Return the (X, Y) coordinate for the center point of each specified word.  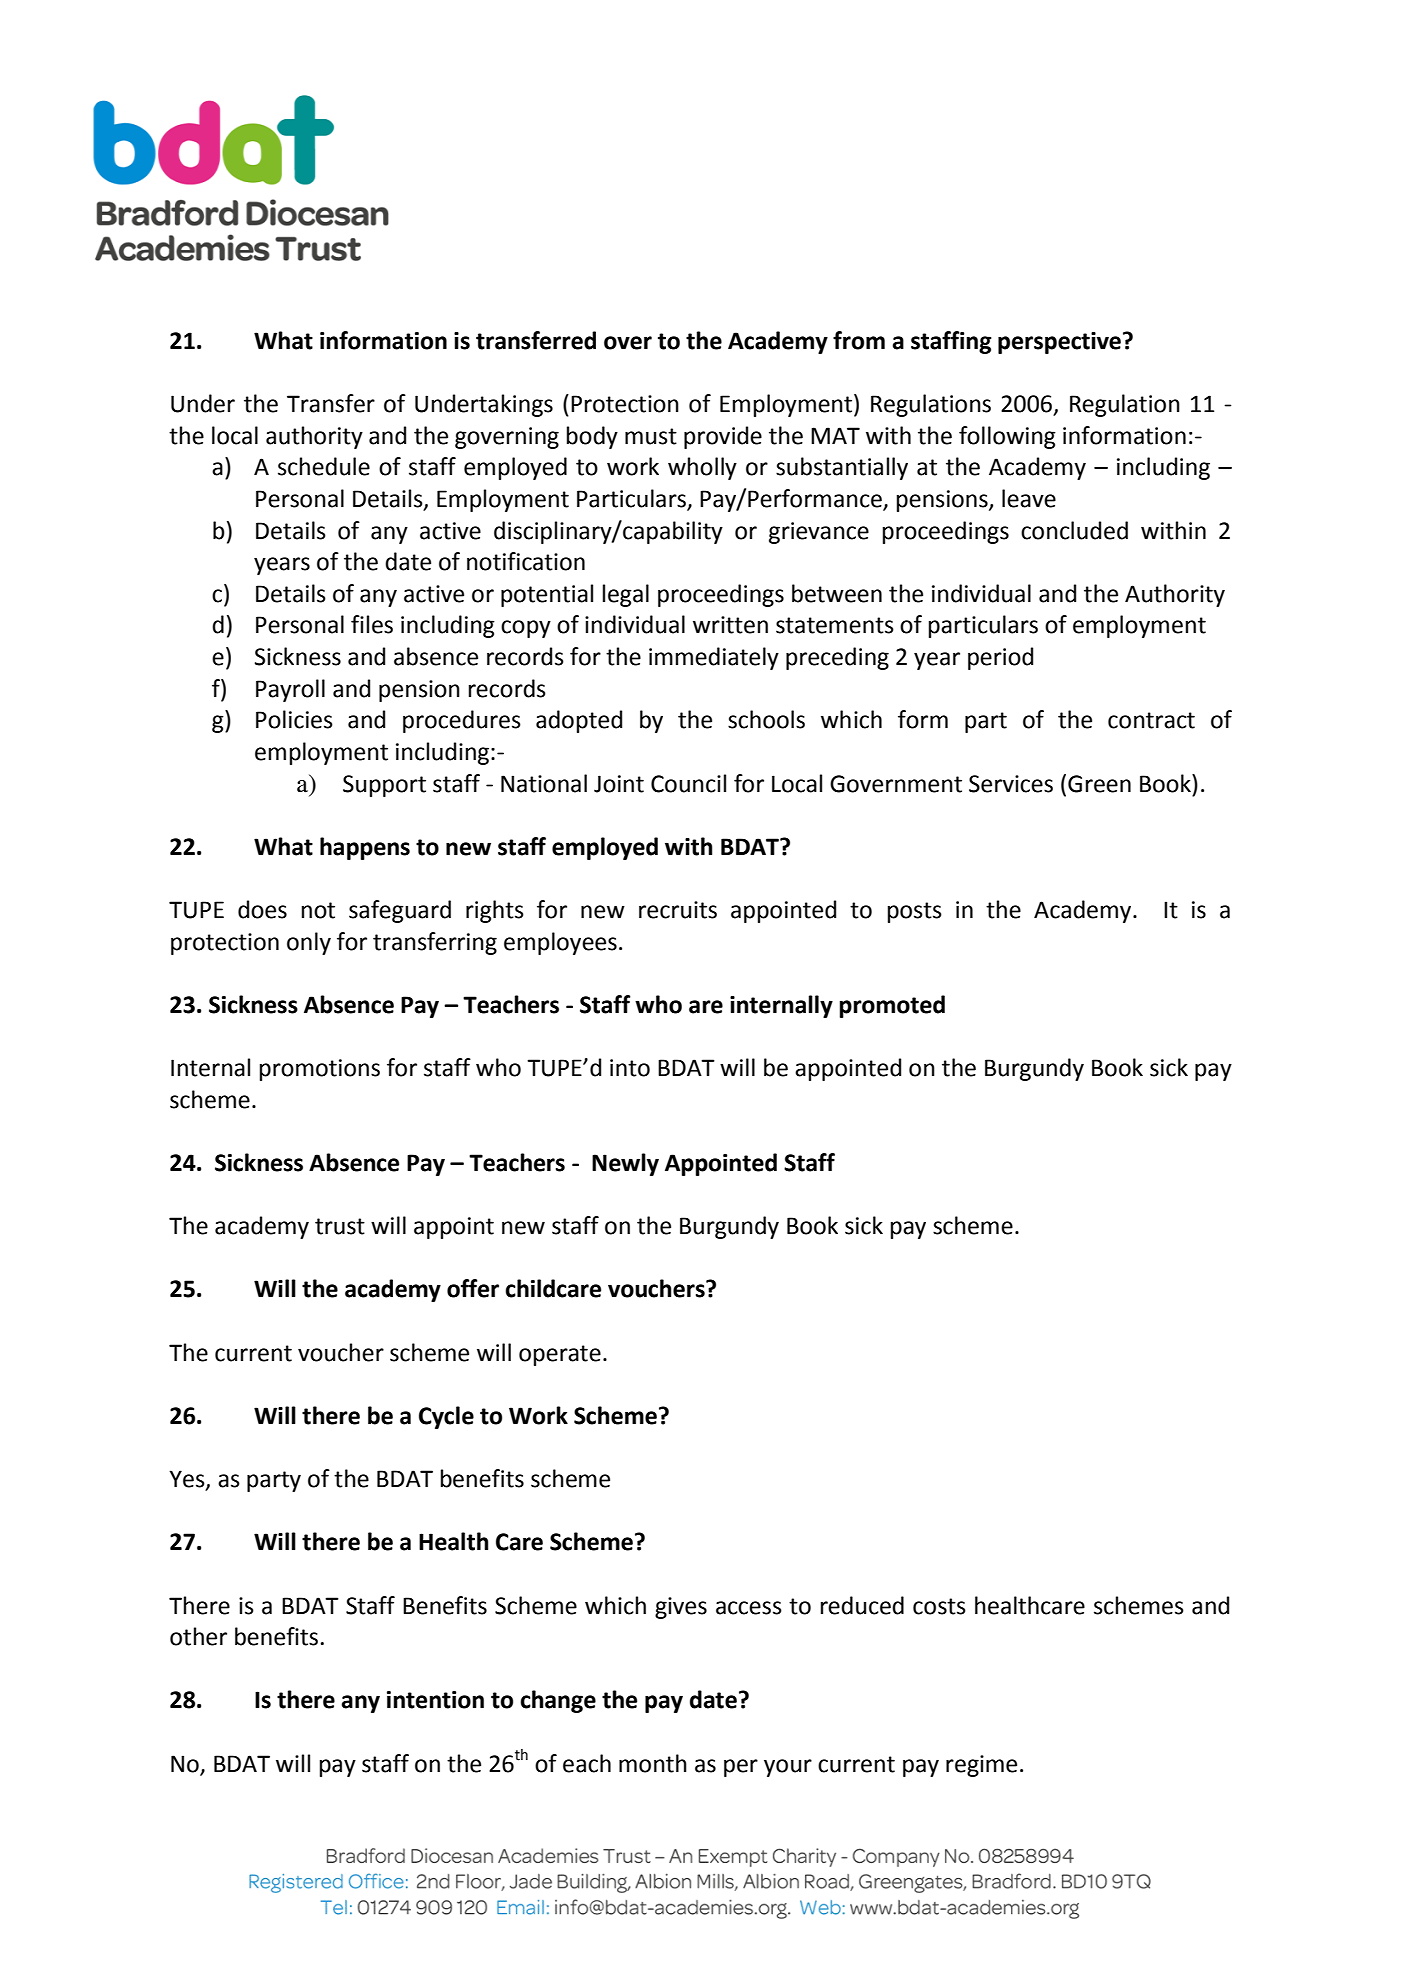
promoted (892, 1006)
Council (688, 783)
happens (365, 848)
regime (981, 1766)
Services (1011, 784)
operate (560, 1355)
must (651, 436)
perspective (1059, 343)
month (653, 1763)
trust (340, 1226)
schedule (324, 466)
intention (435, 1700)
